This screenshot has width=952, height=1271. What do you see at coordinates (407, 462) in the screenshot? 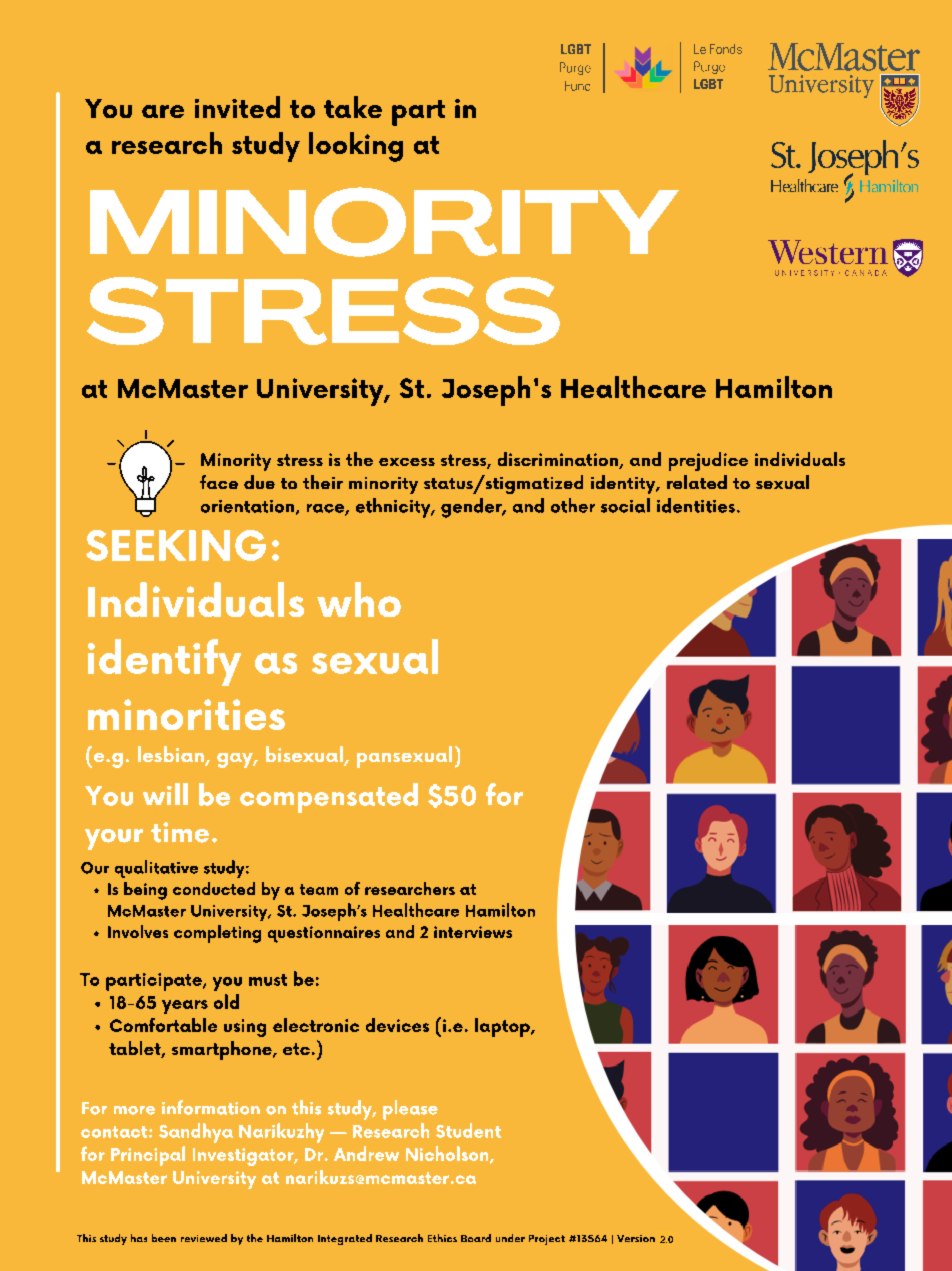
I see `excess` at bounding box center [407, 462].
